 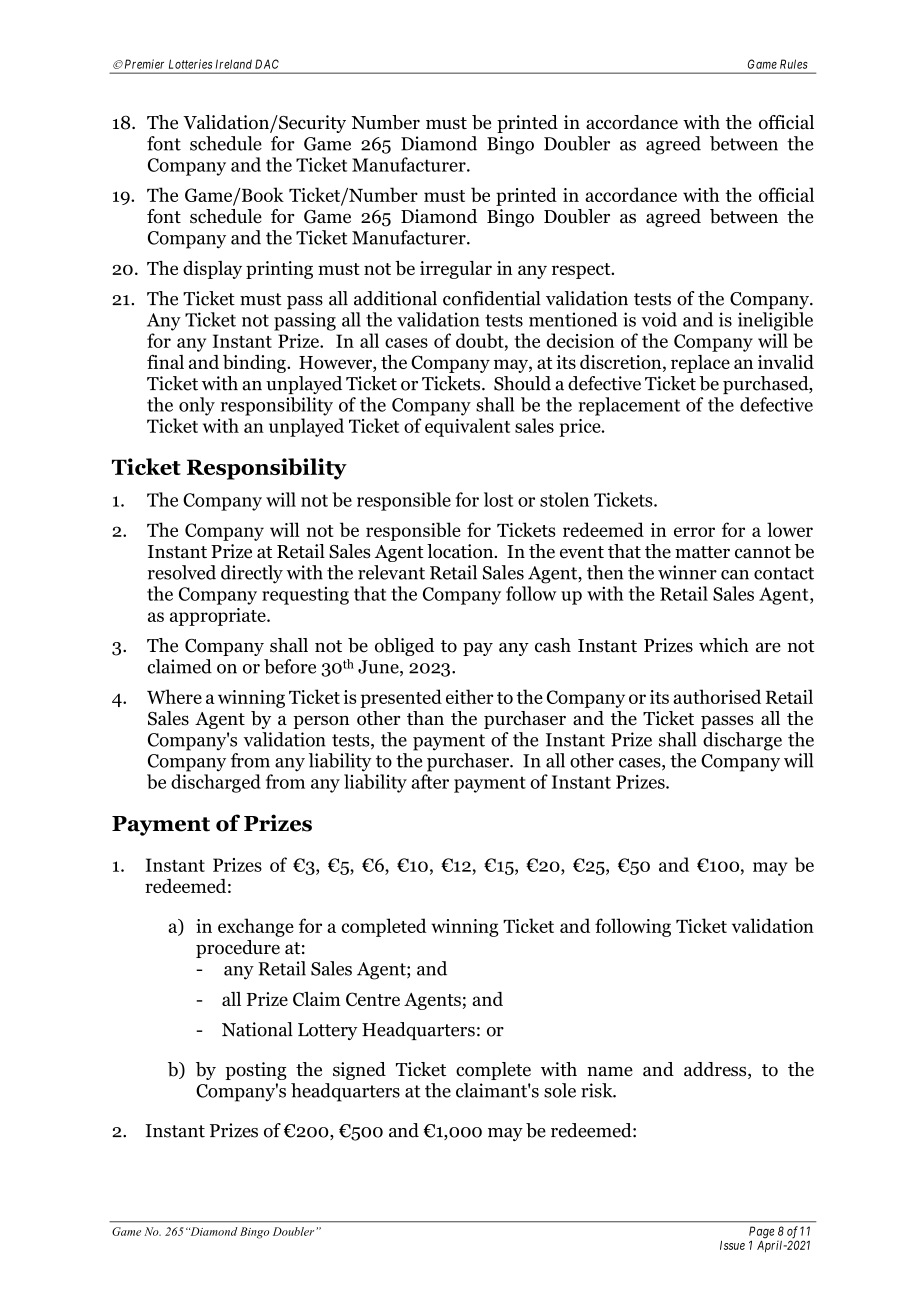 What do you see at coordinates (732, 1245) in the document?
I see `Issue` at bounding box center [732, 1245].
